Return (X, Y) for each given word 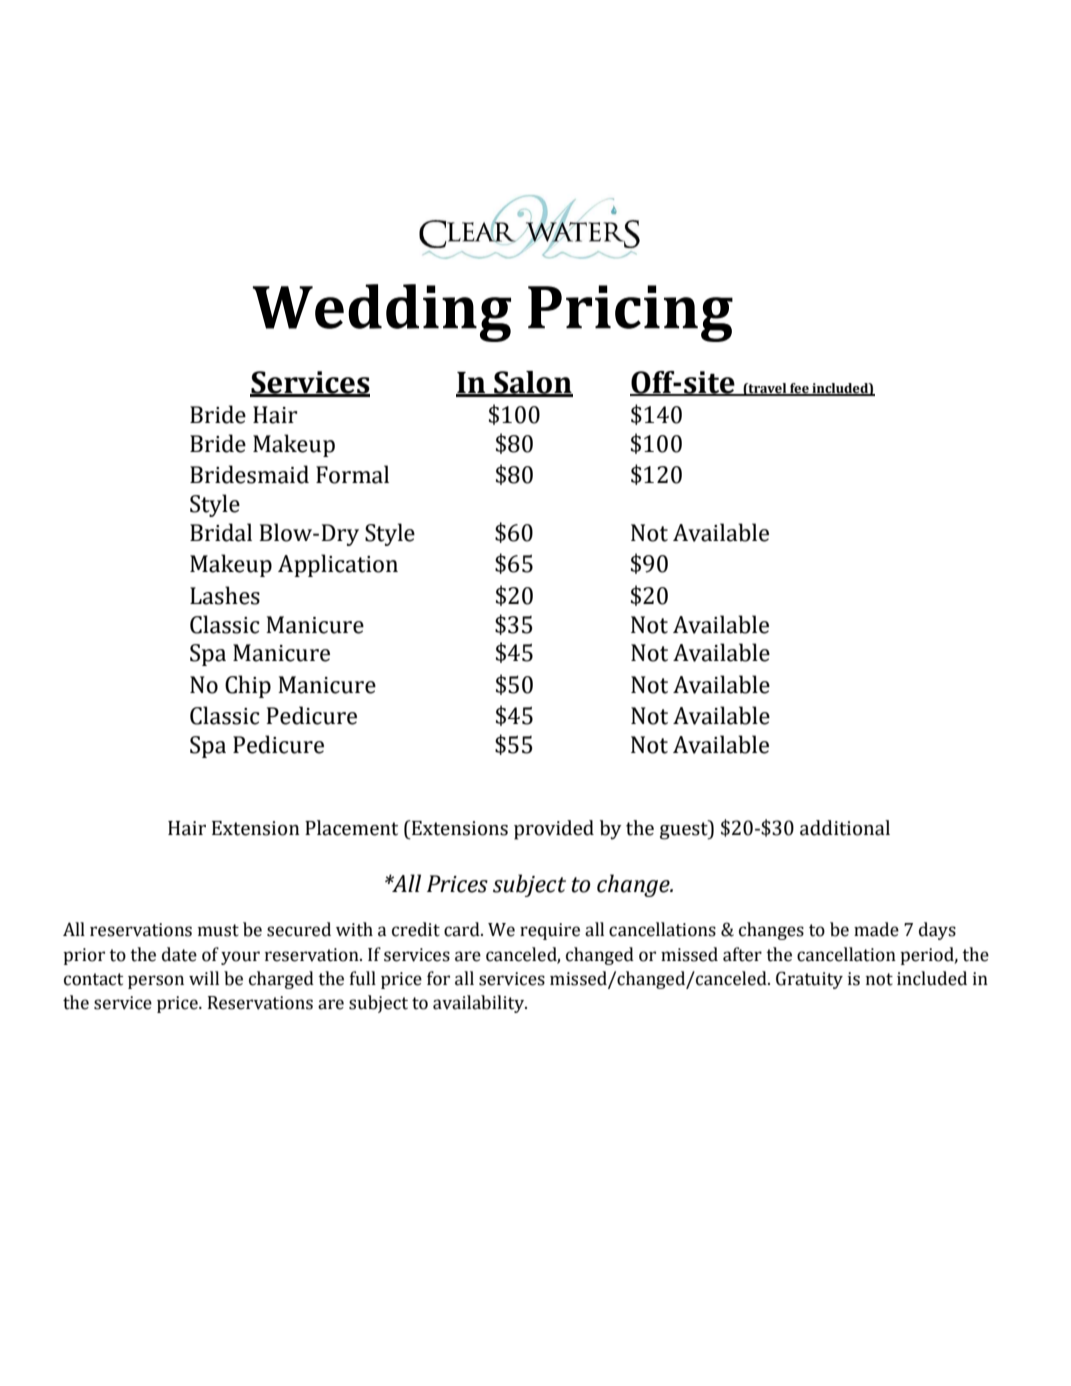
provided (554, 830)
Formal (352, 474)
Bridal (221, 532)
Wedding (382, 313)
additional (845, 828)
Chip (248, 686)
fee (799, 389)
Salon (532, 383)
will (204, 978)
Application (338, 565)
